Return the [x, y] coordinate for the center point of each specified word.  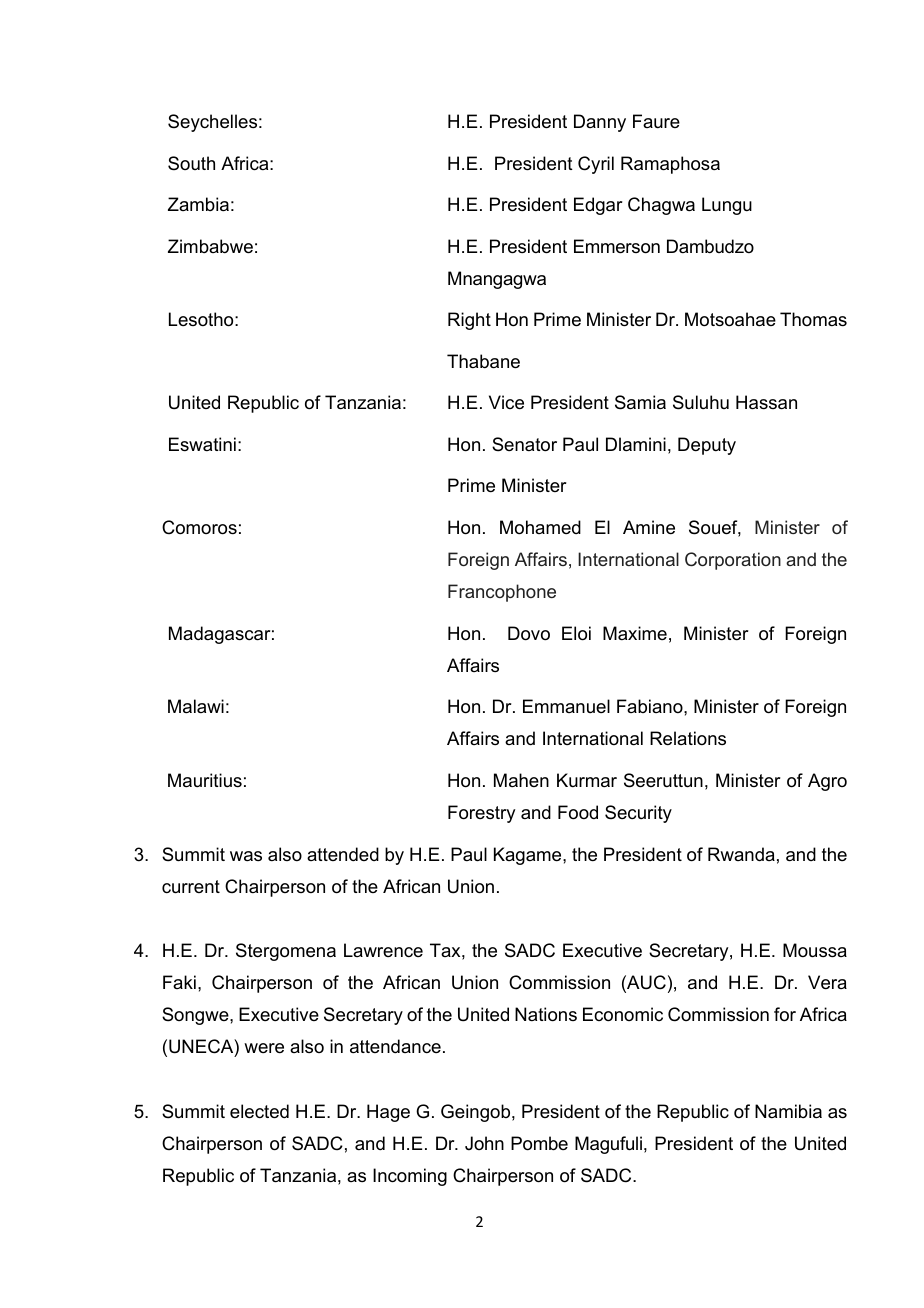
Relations [688, 738]
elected [259, 1111]
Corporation [733, 561]
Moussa [815, 950]
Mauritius [205, 780]
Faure [656, 121]
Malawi [196, 706]
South [191, 163]
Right [469, 321]
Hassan [766, 402]
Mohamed [540, 527]
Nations [546, 1014]
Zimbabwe [210, 246]
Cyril [596, 165]
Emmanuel [566, 706]
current [191, 887]
